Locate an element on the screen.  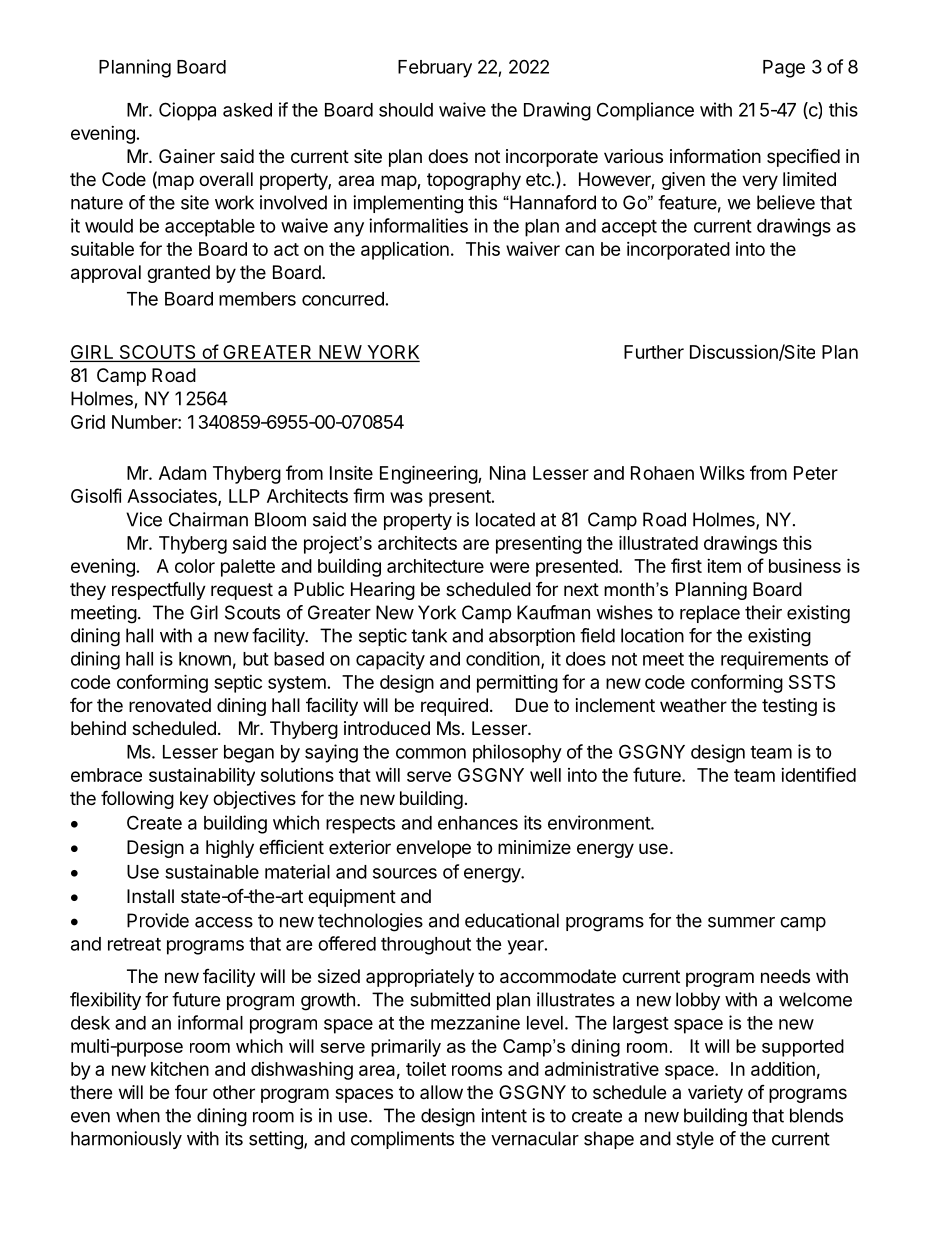
Wilks is located at coordinates (722, 473).
